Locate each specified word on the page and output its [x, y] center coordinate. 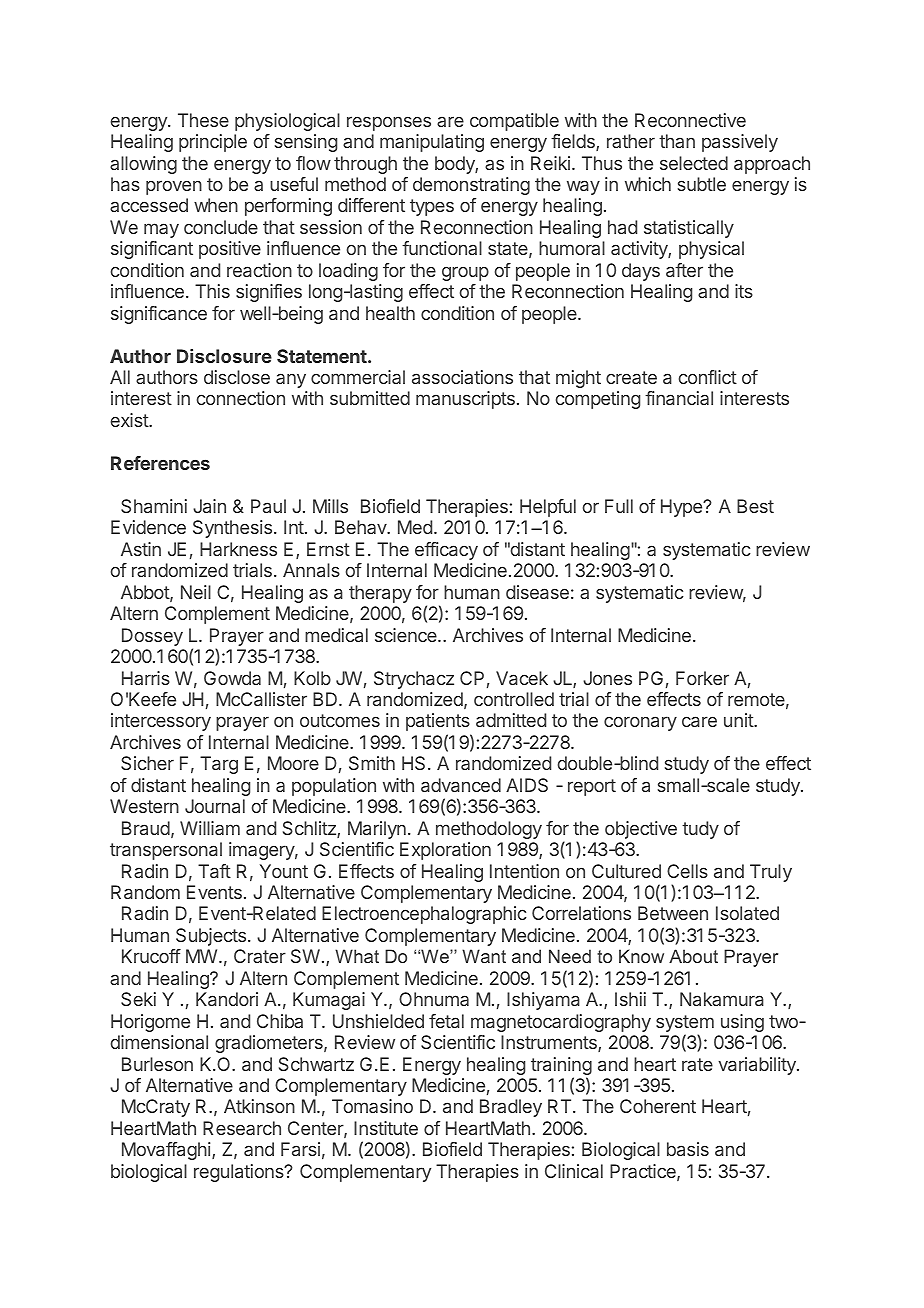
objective [641, 830]
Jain [209, 506]
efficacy [446, 551]
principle [213, 143]
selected [694, 163]
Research [242, 1128]
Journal [215, 806]
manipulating [432, 143]
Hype [682, 508]
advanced [461, 785]
